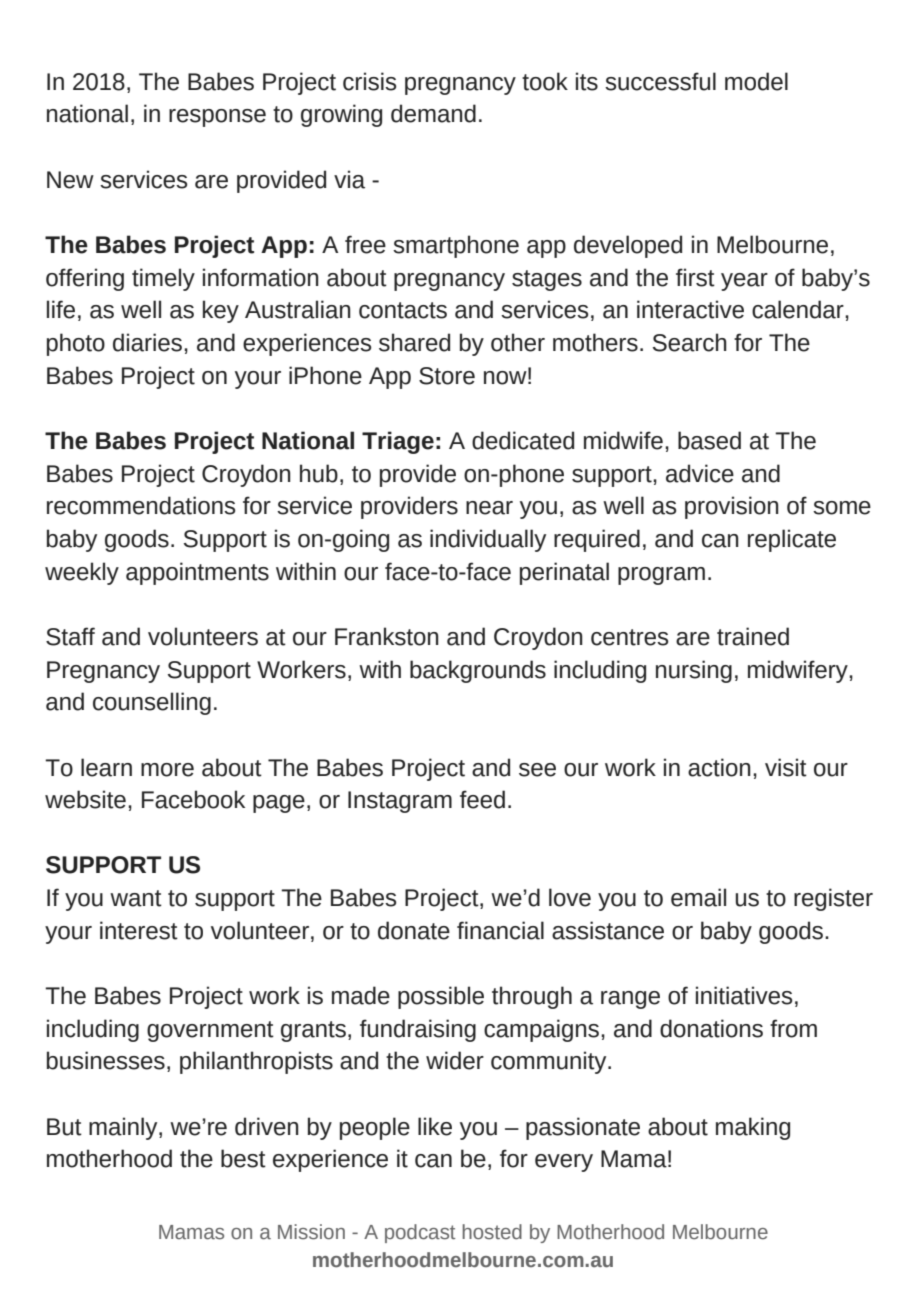 The height and width of the page is (1308, 924). What do you see at coordinates (753, 1128) in the page?
I see `making` at bounding box center [753, 1128].
